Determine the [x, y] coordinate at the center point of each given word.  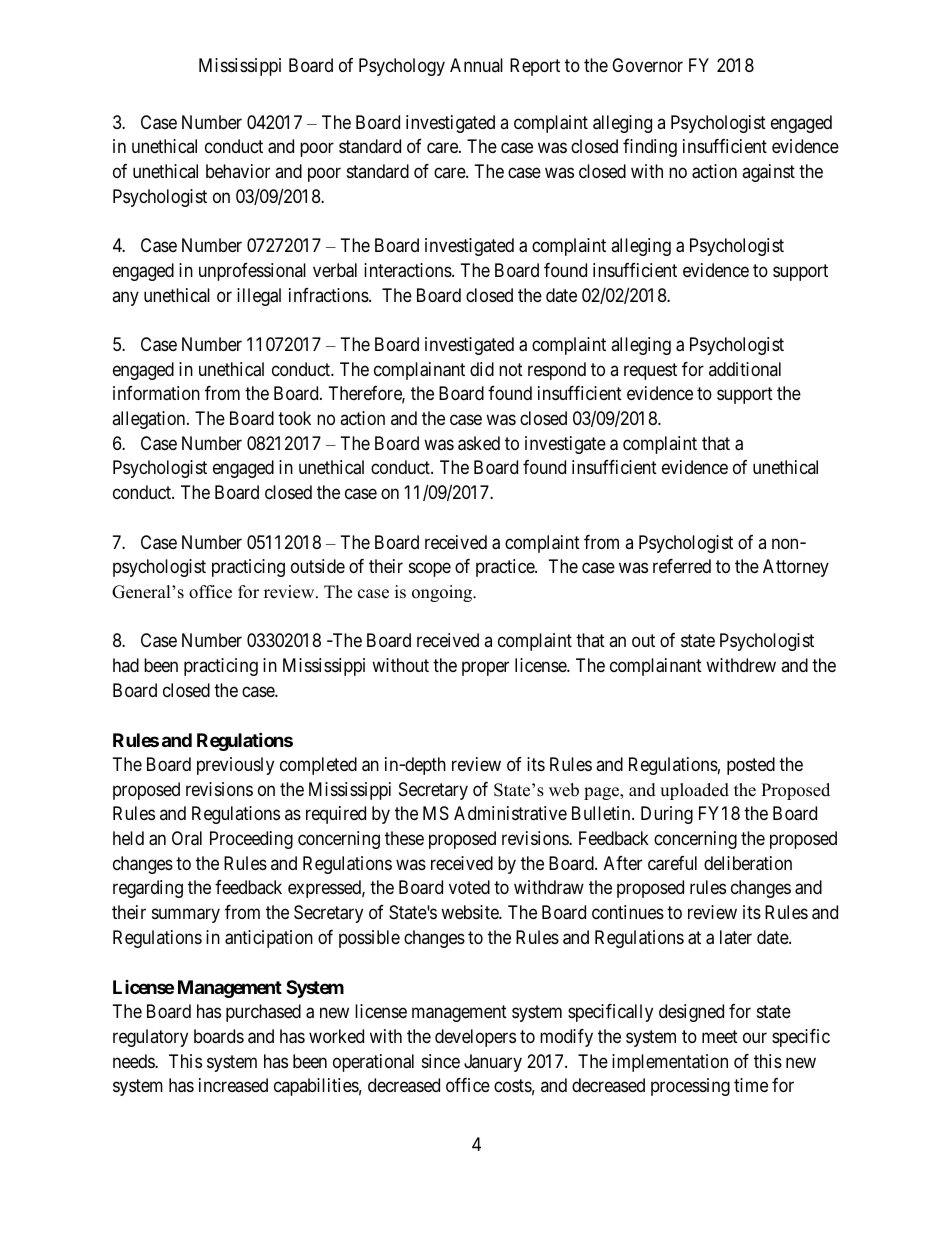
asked [479, 443]
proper [485, 669]
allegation [150, 420]
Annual [476, 65]
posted [751, 766]
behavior [238, 171]
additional [745, 369]
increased [233, 1085]
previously [235, 766]
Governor [647, 65]
